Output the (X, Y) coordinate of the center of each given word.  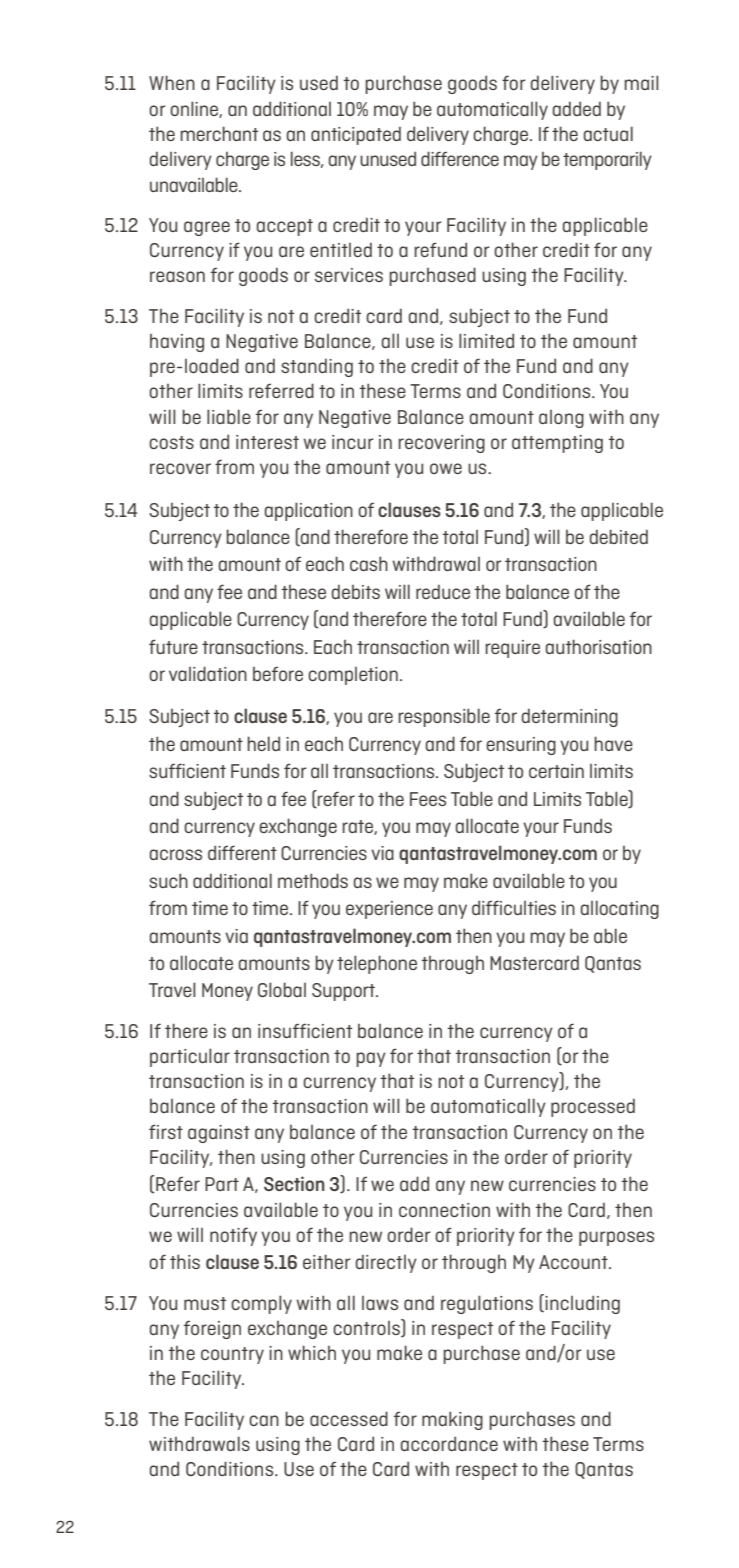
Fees (428, 799)
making (452, 1420)
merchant (219, 133)
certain (556, 771)
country (232, 1355)
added (577, 108)
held (263, 743)
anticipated (356, 136)
